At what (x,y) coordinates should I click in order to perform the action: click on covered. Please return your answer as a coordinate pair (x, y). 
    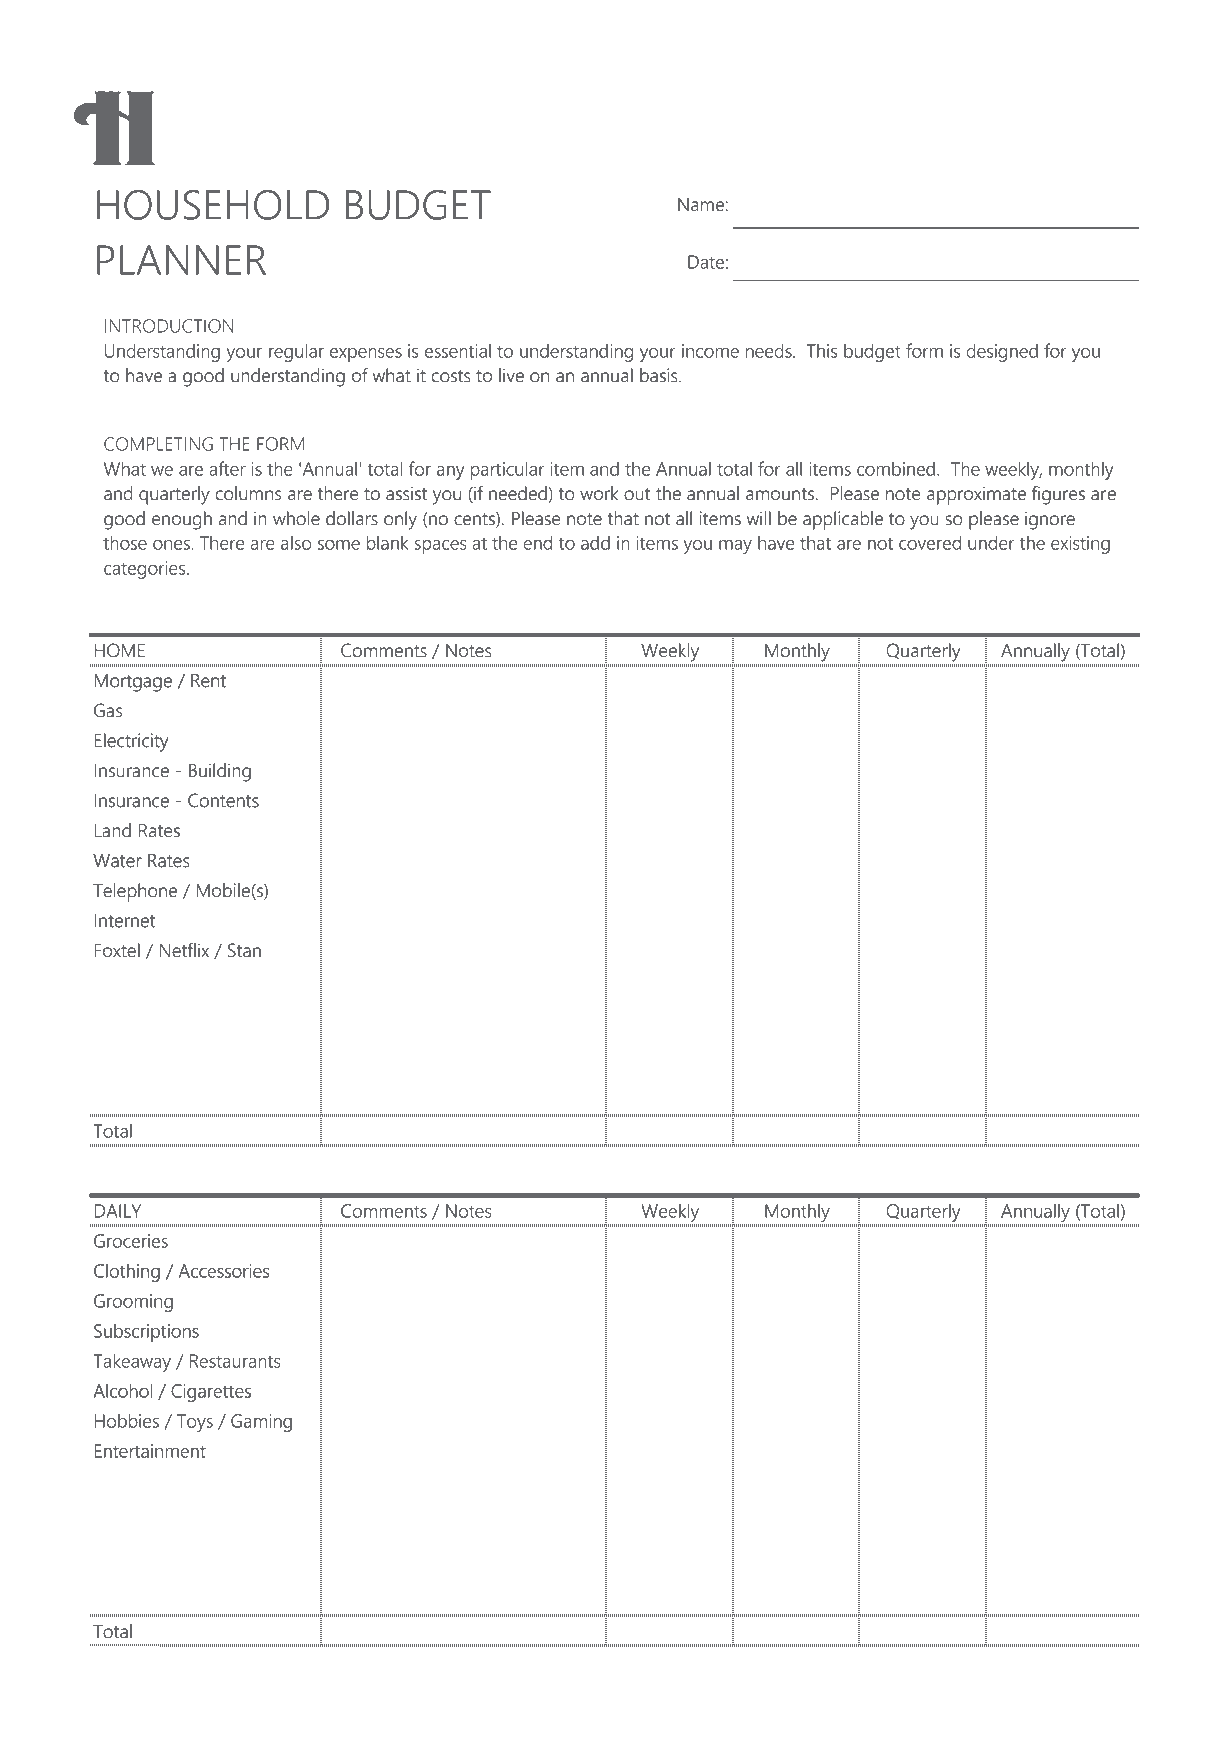
    Looking at the image, I should click on (930, 543).
